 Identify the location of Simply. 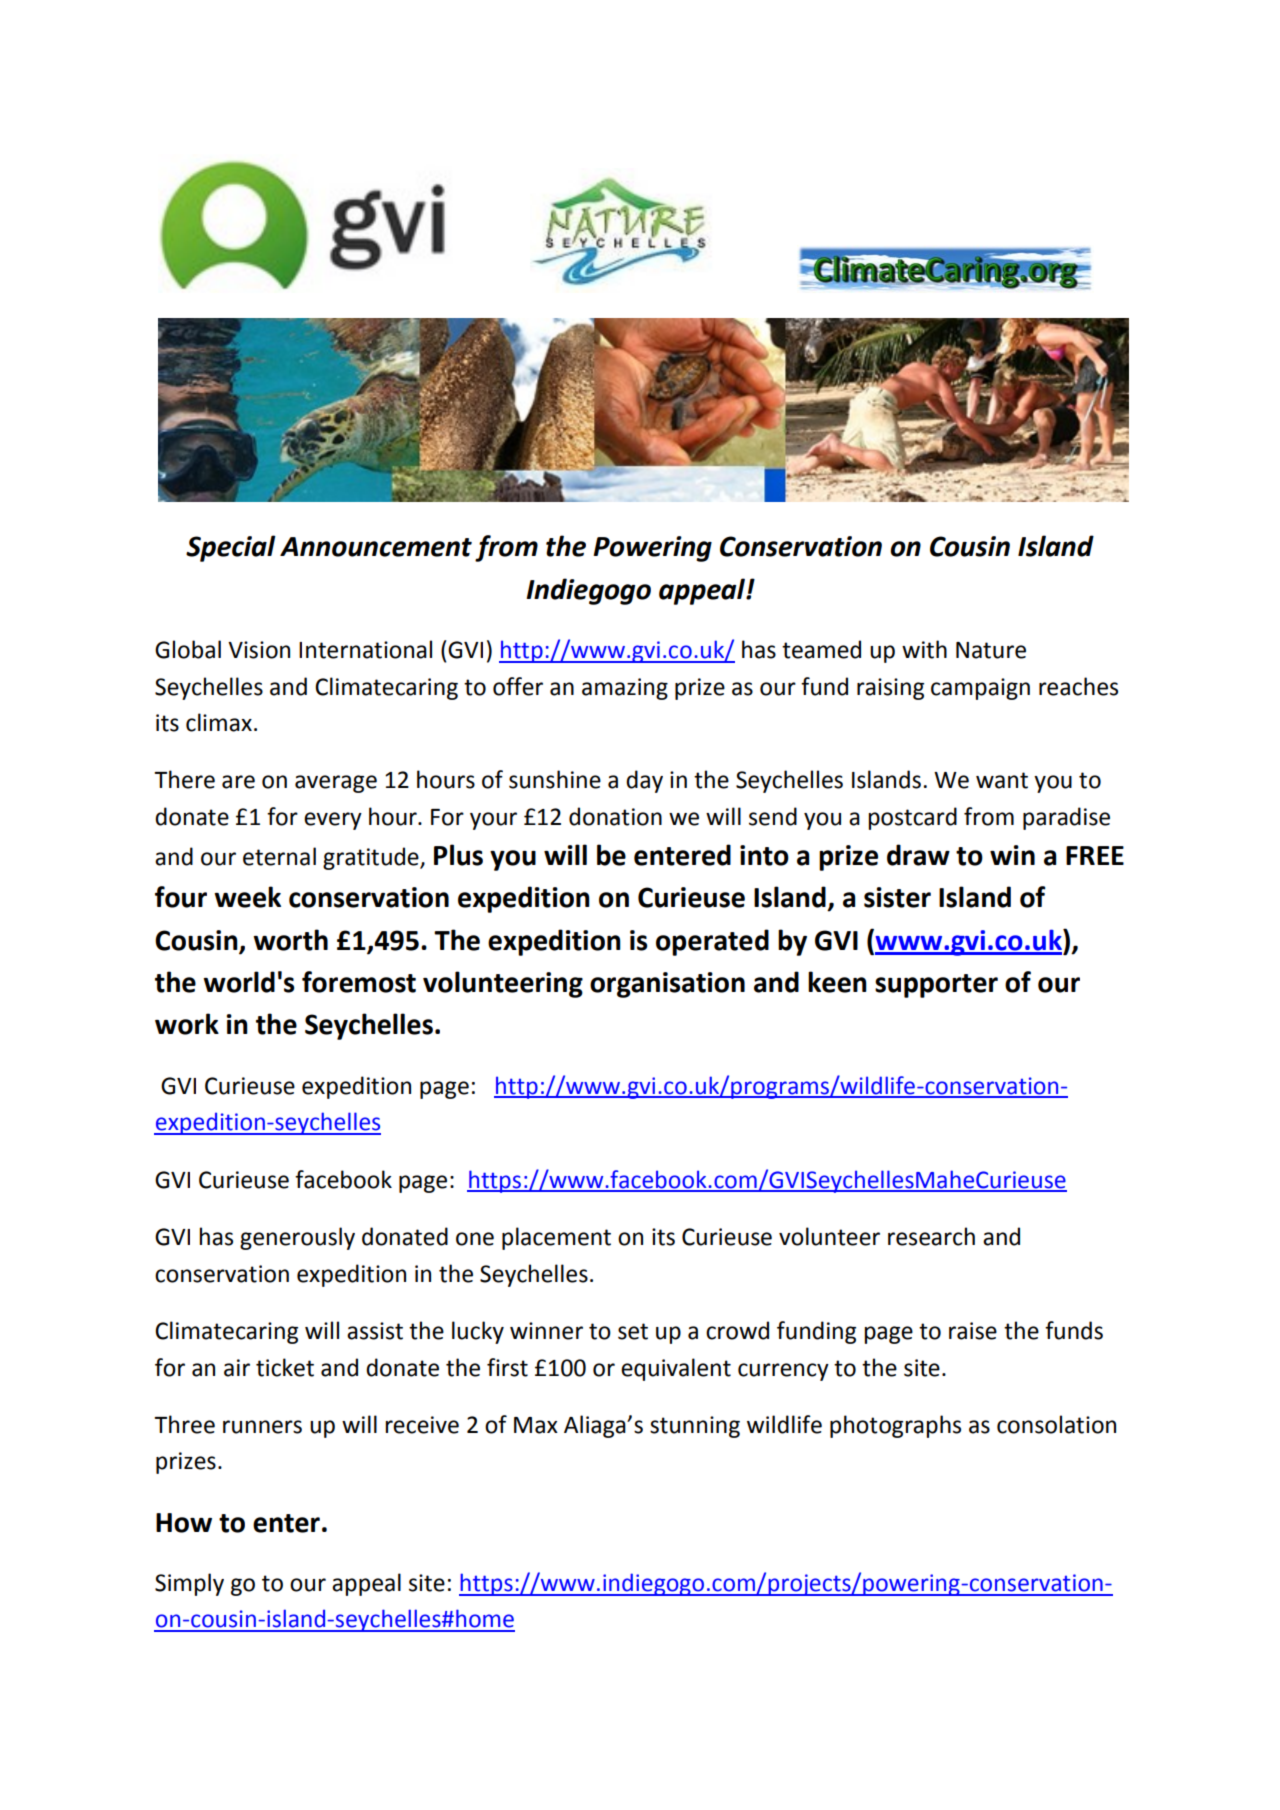
(189, 1584).
